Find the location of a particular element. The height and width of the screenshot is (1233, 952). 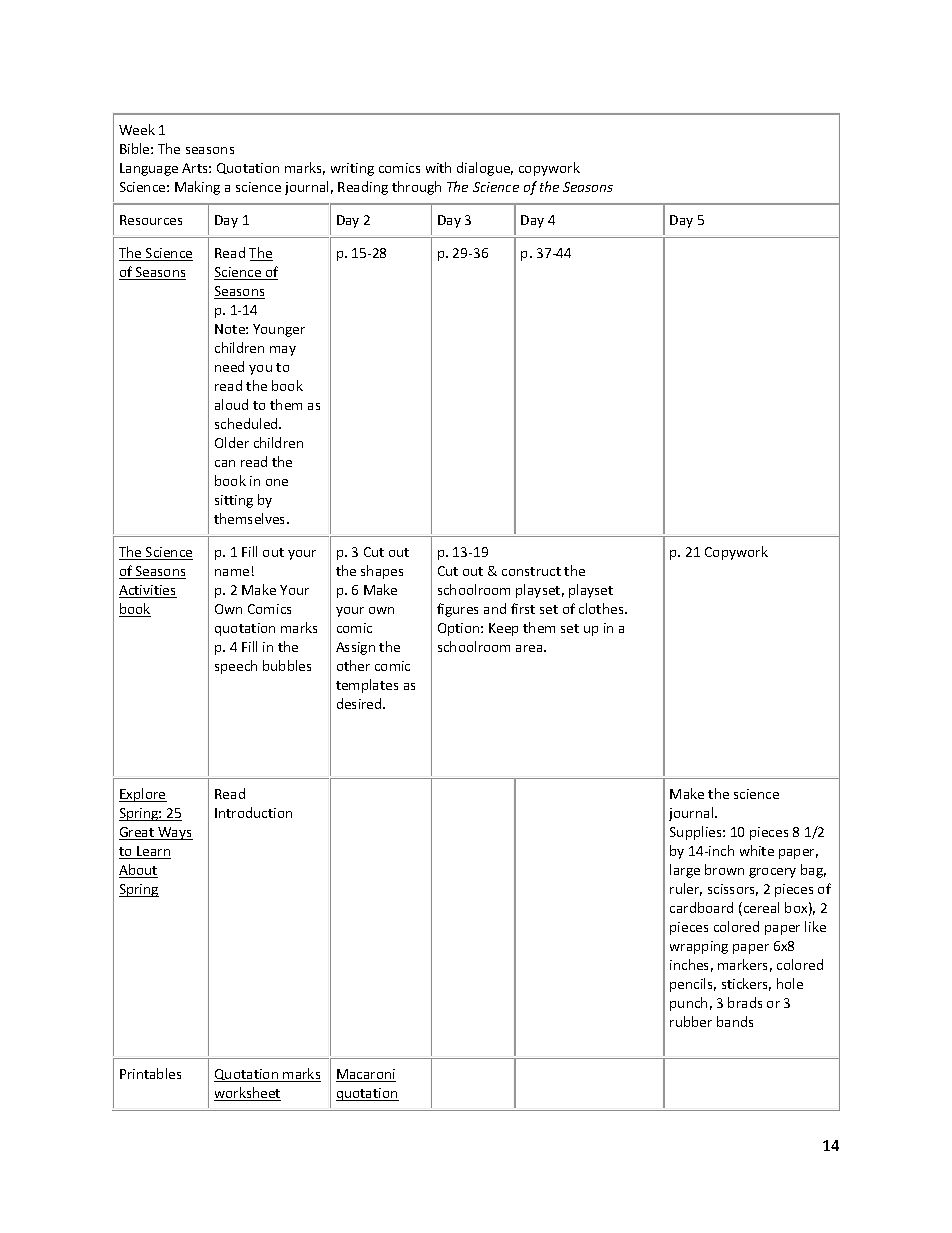

construct is located at coordinates (531, 571).
